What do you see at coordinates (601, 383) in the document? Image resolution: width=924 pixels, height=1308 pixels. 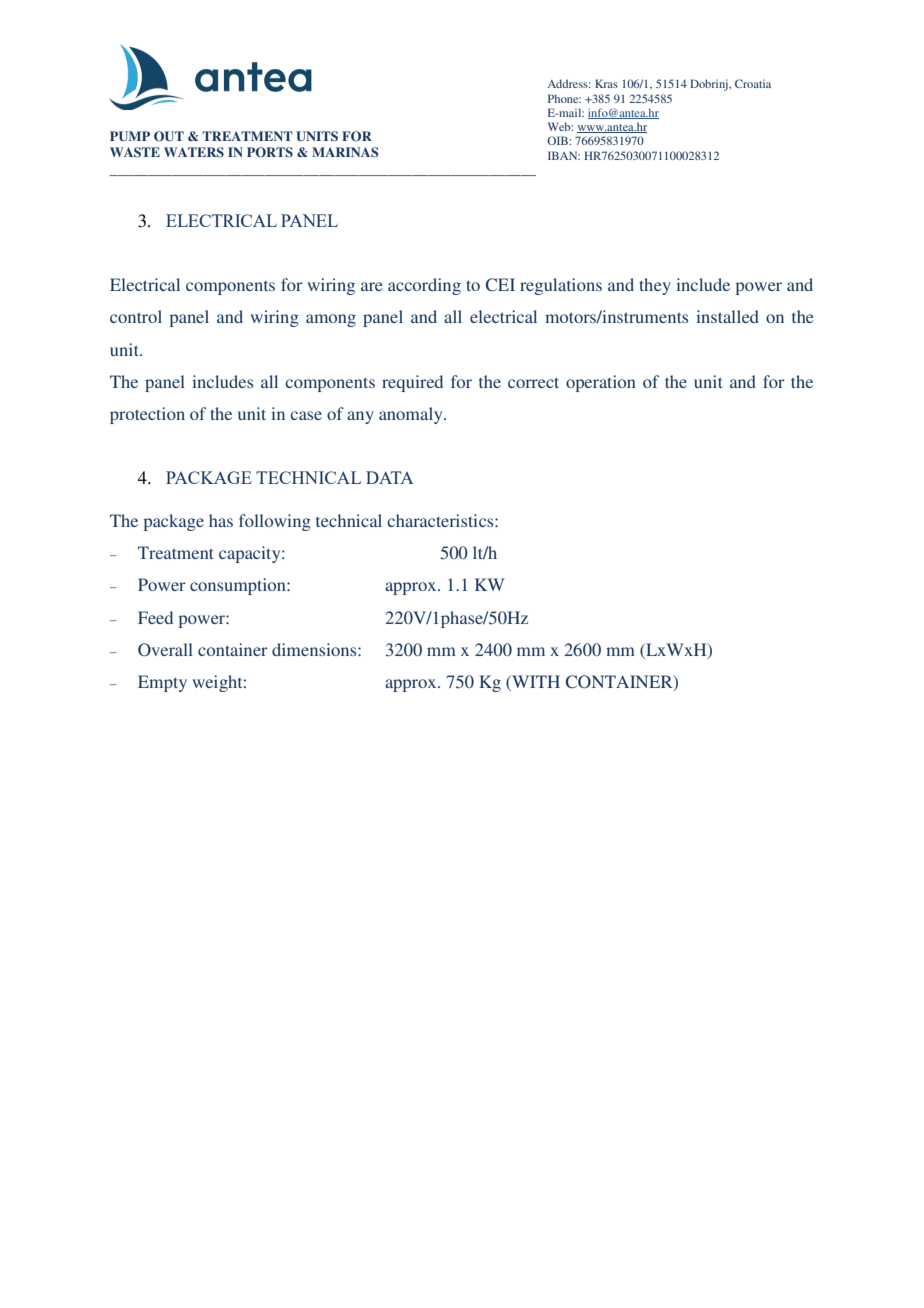 I see `operation` at bounding box center [601, 383].
